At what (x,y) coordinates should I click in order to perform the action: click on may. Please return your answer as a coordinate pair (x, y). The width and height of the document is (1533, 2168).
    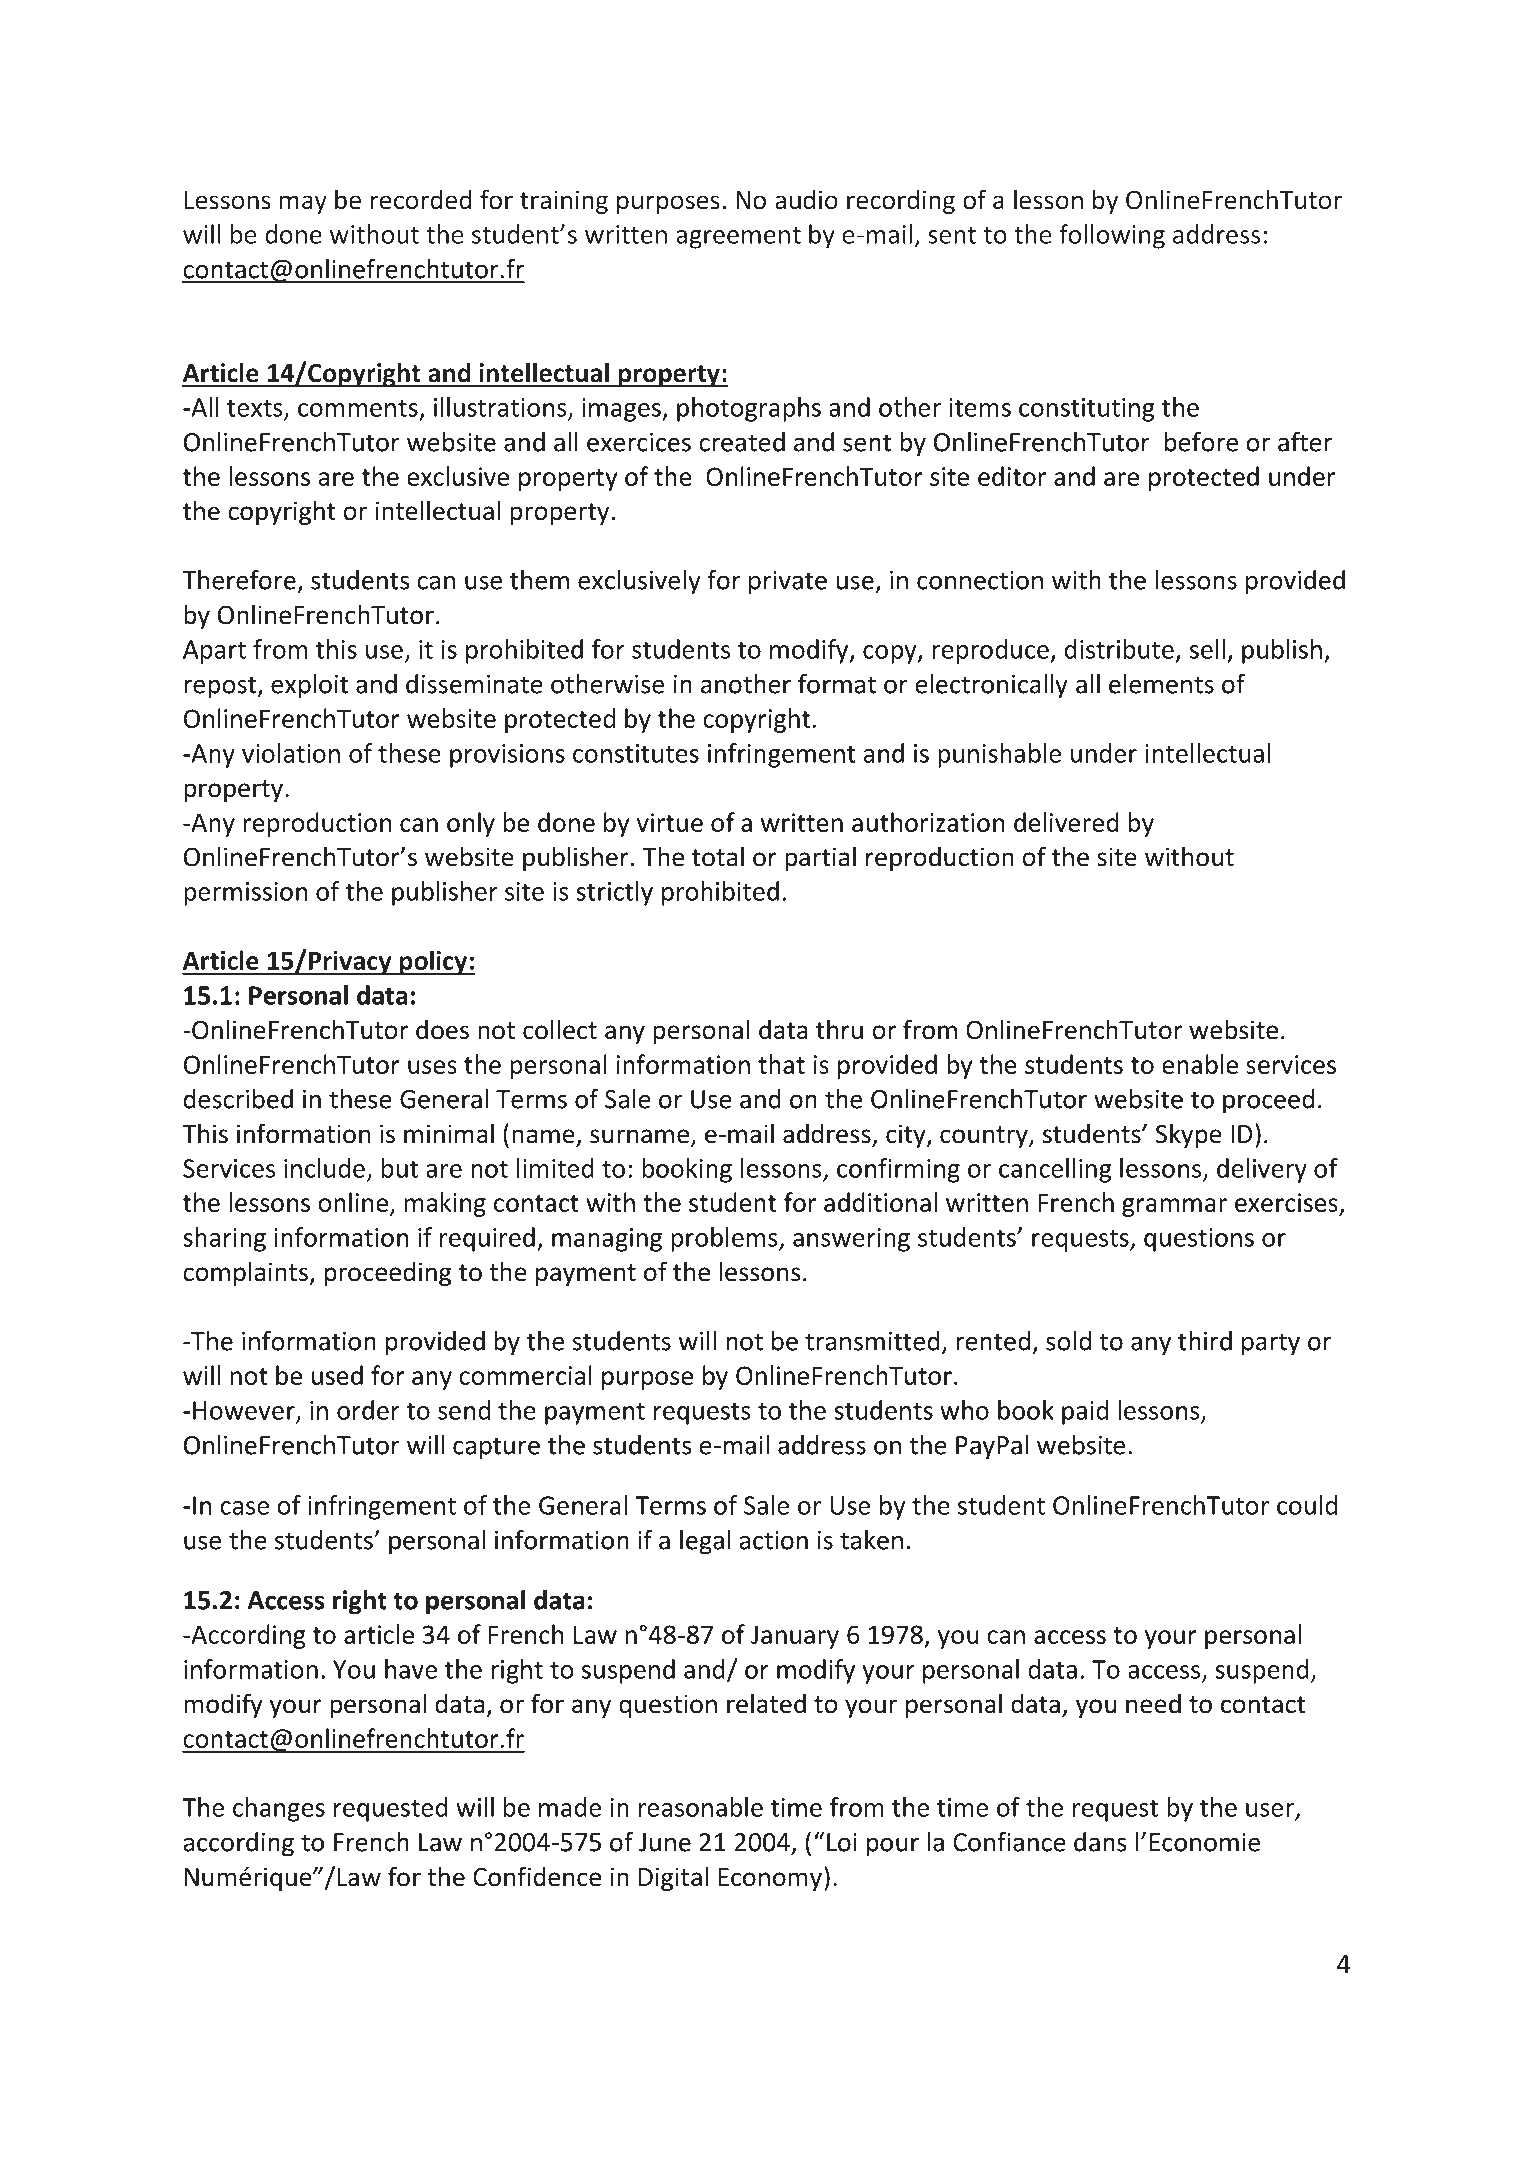
    Looking at the image, I should click on (303, 204).
